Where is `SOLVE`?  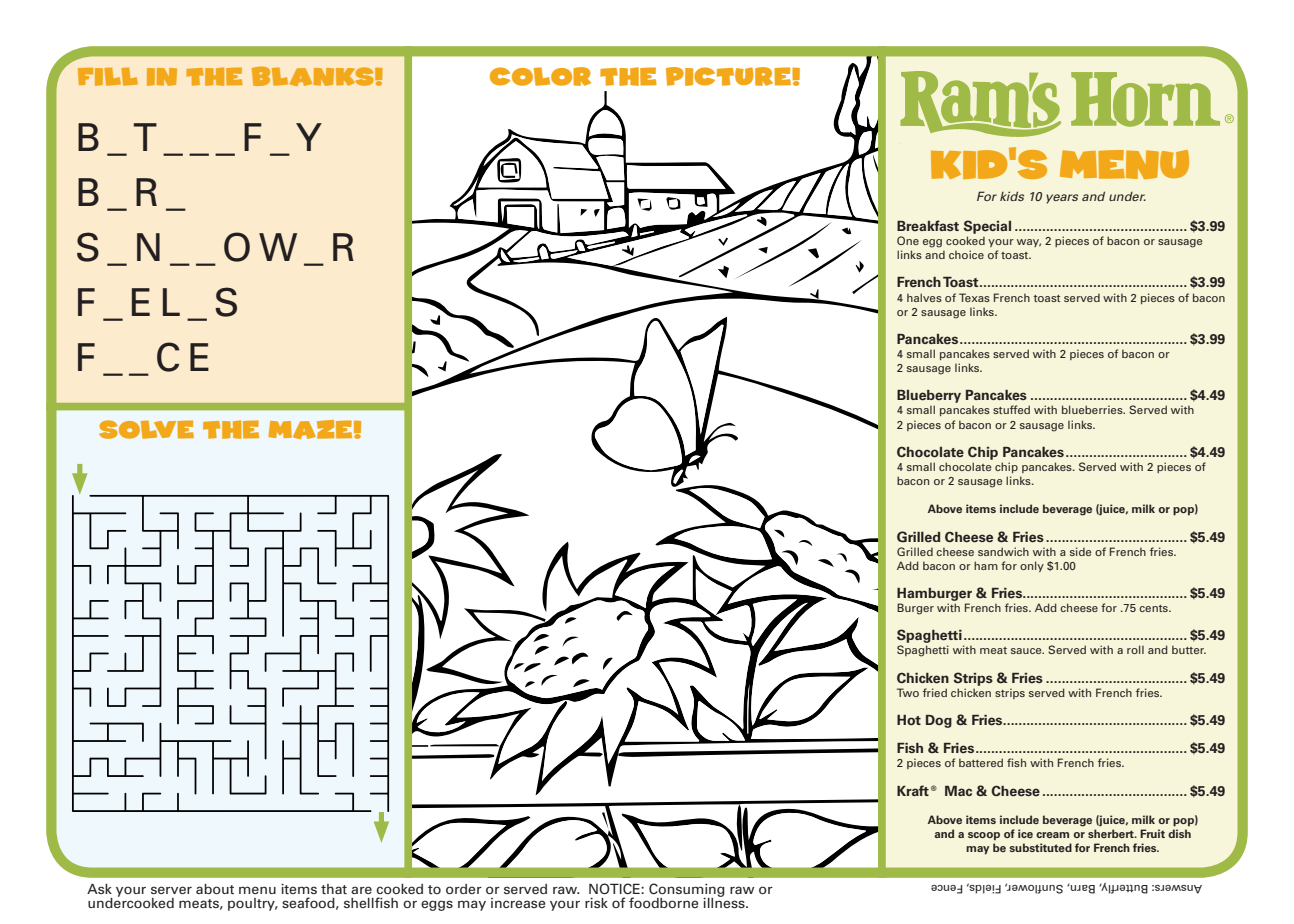 SOLVE is located at coordinates (146, 429).
